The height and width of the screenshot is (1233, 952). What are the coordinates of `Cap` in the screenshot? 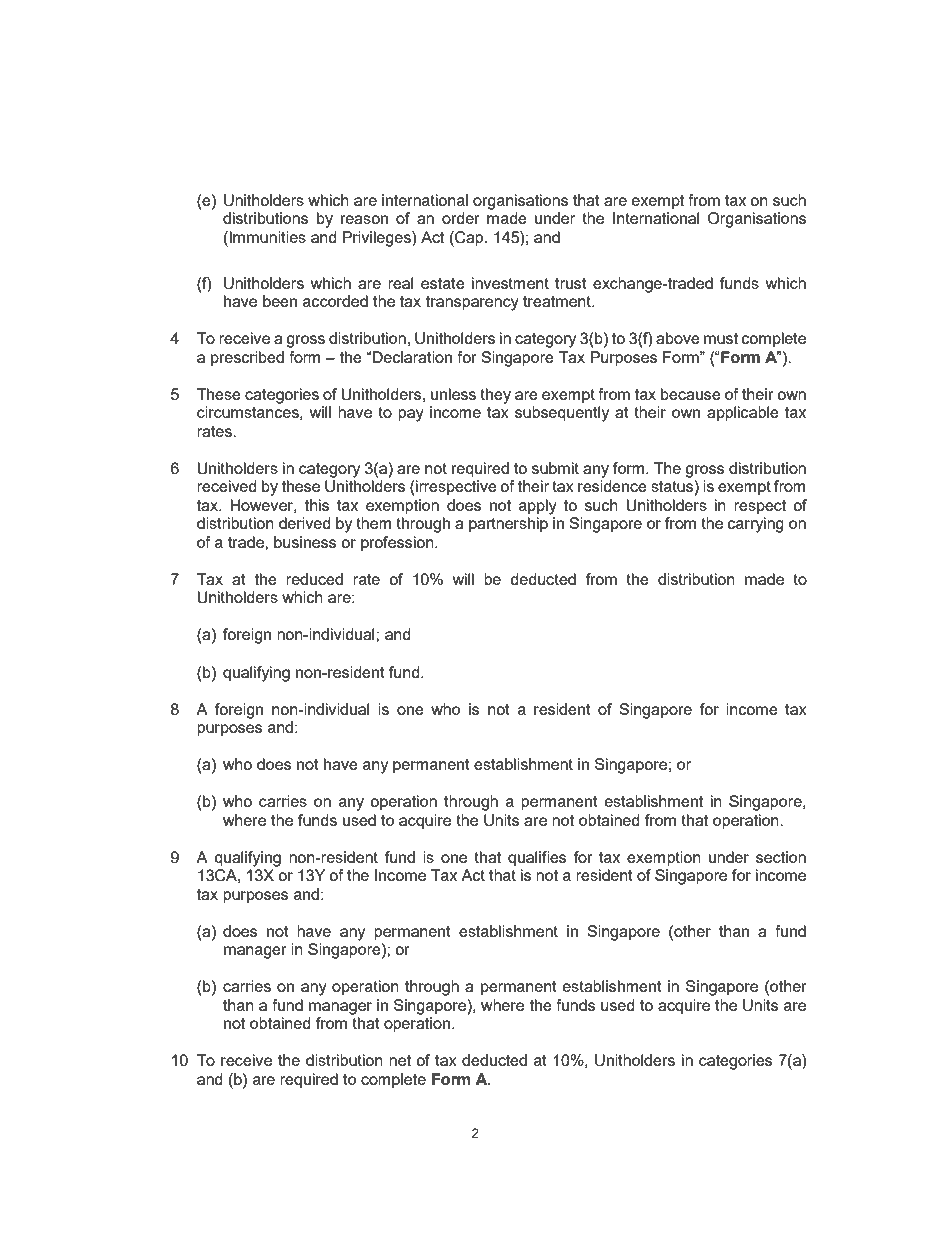 It's located at (469, 239).
